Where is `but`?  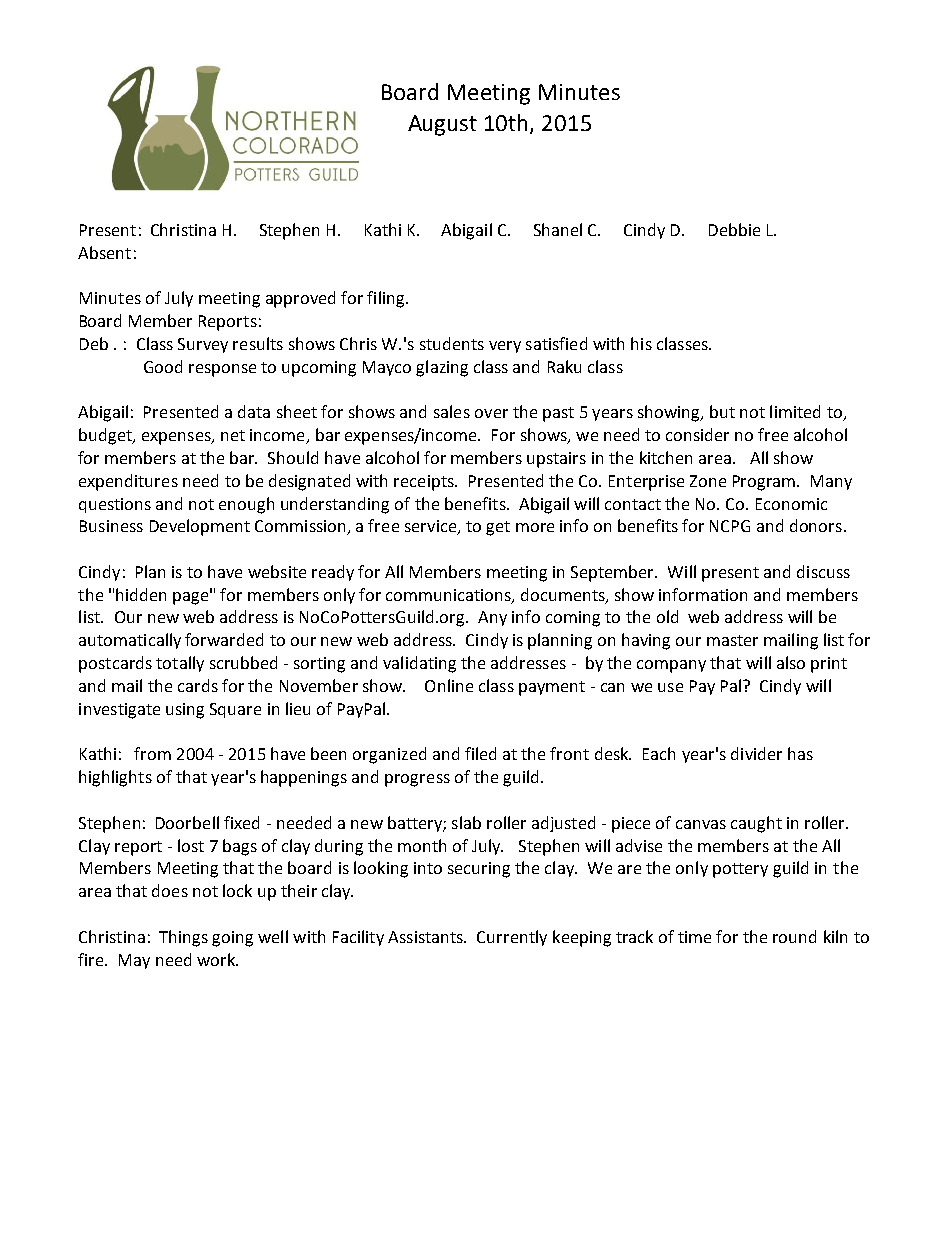 but is located at coordinates (722, 411).
